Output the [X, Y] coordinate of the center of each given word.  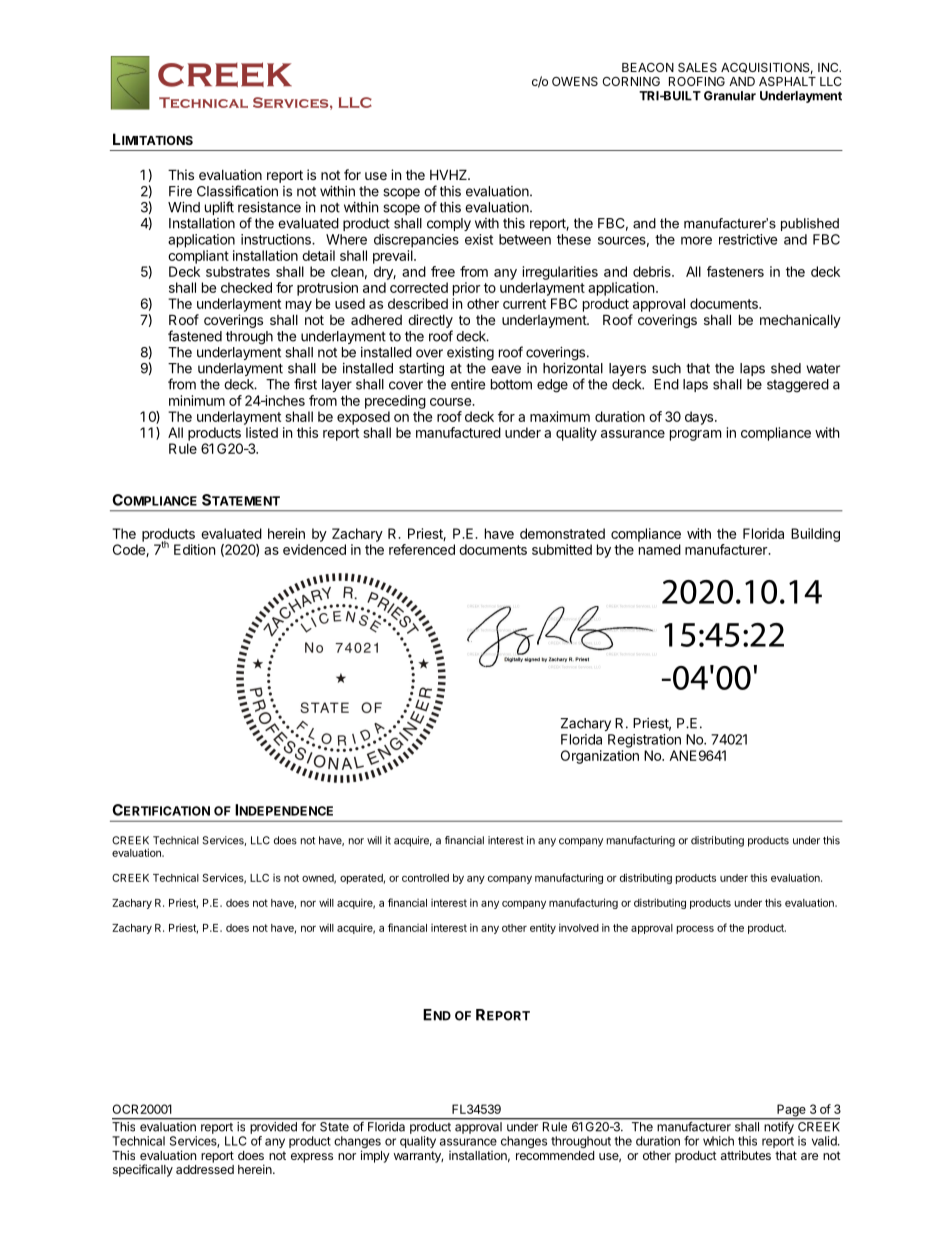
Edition [194, 549]
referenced [422, 549]
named [660, 549]
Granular [730, 96]
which [718, 1141]
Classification [237, 191]
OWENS [575, 81]
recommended [555, 1155]
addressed [205, 1169]
